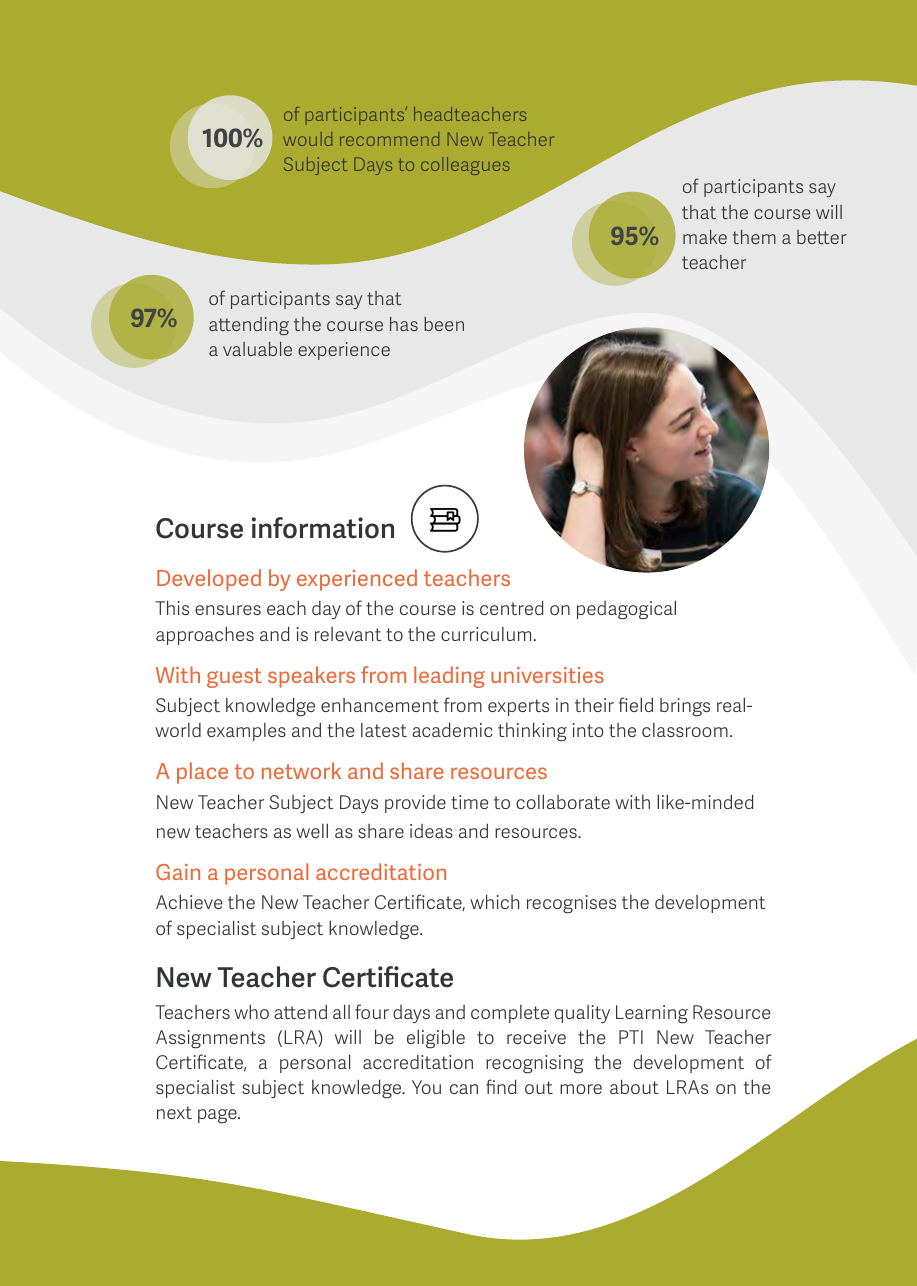 The width and height of the image is (917, 1286). I want to click on about, so click(634, 1086).
